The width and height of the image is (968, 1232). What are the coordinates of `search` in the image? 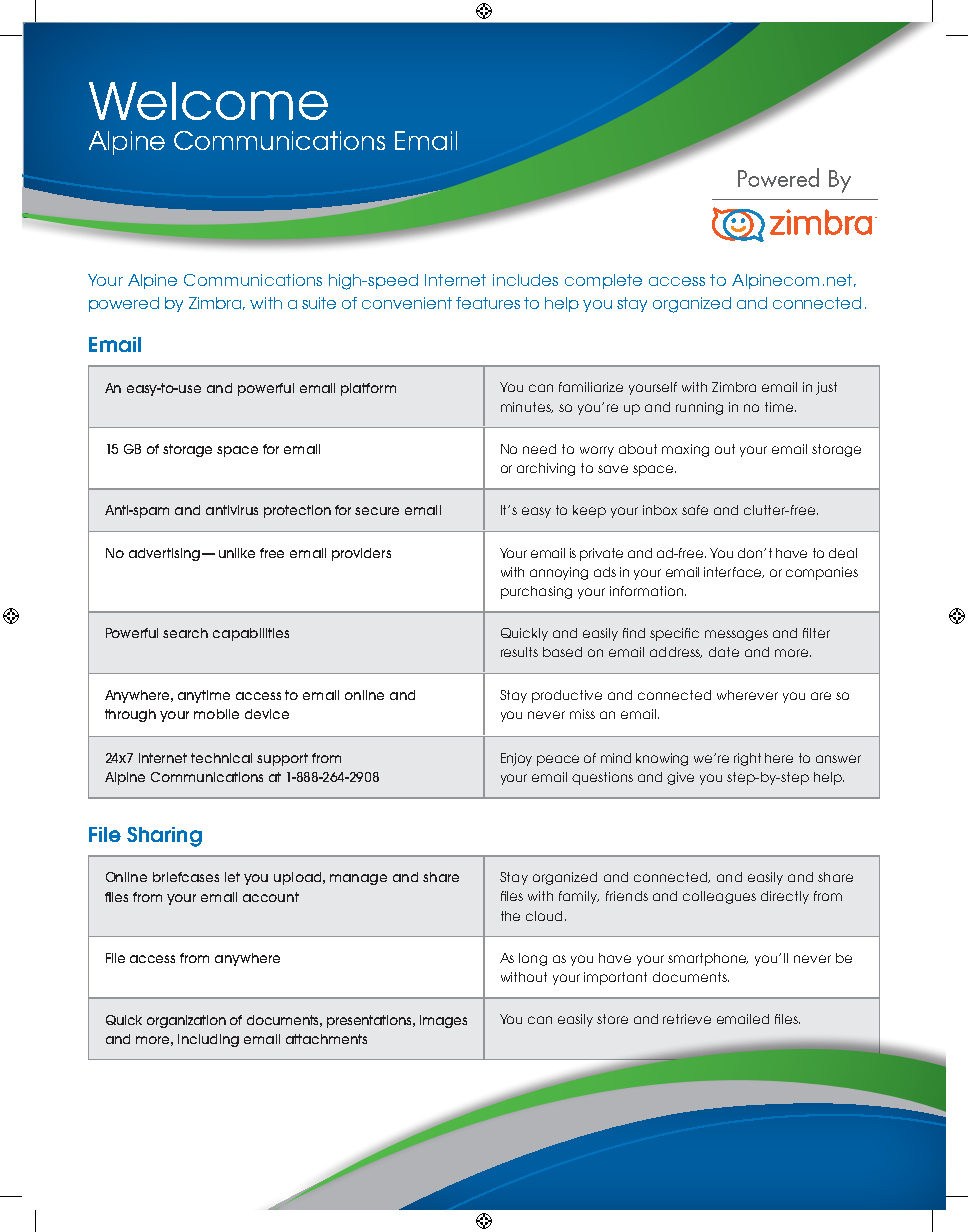 It's located at (185, 633).
